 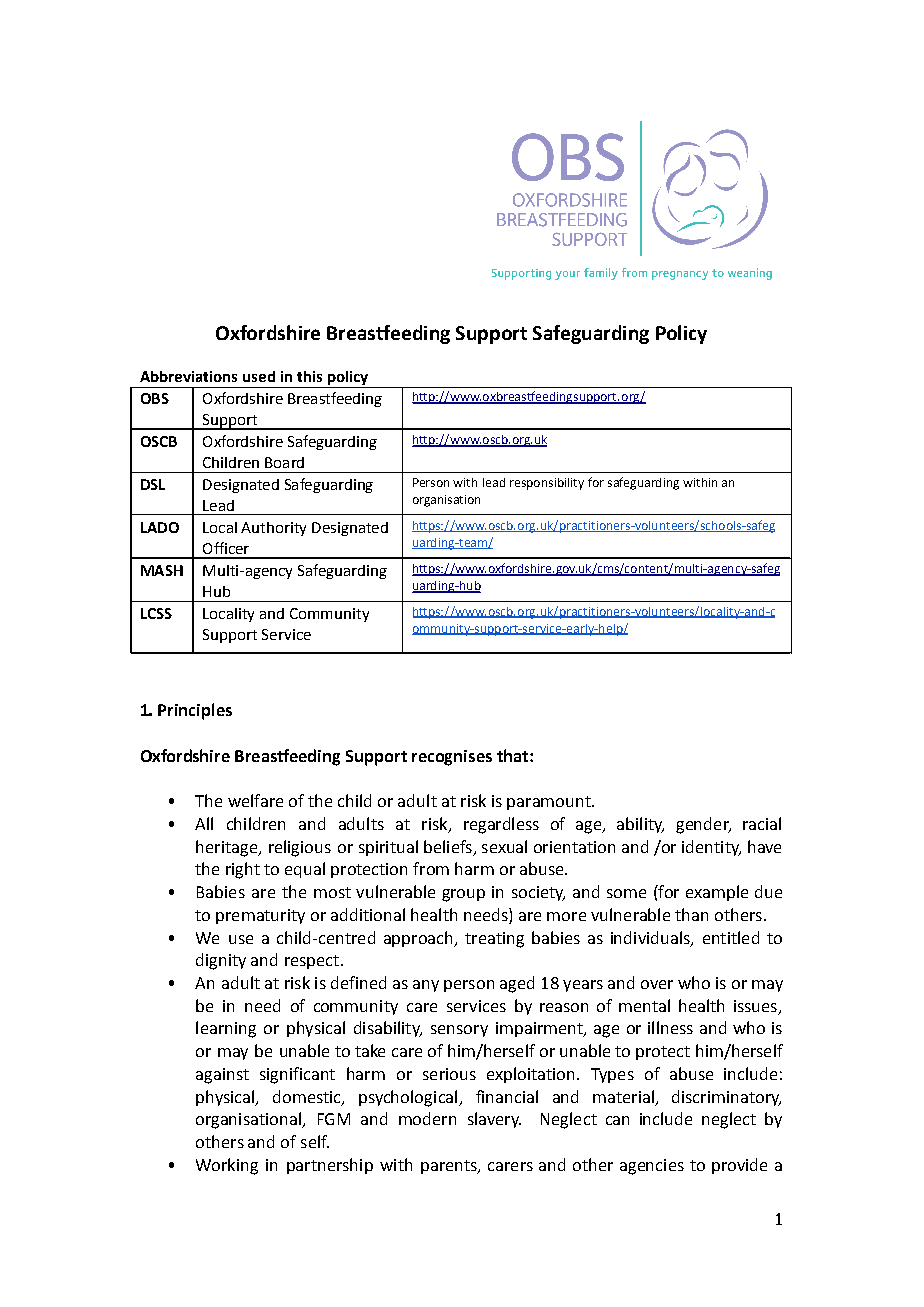 What do you see at coordinates (227, 1166) in the screenshot?
I see `Working` at bounding box center [227, 1166].
